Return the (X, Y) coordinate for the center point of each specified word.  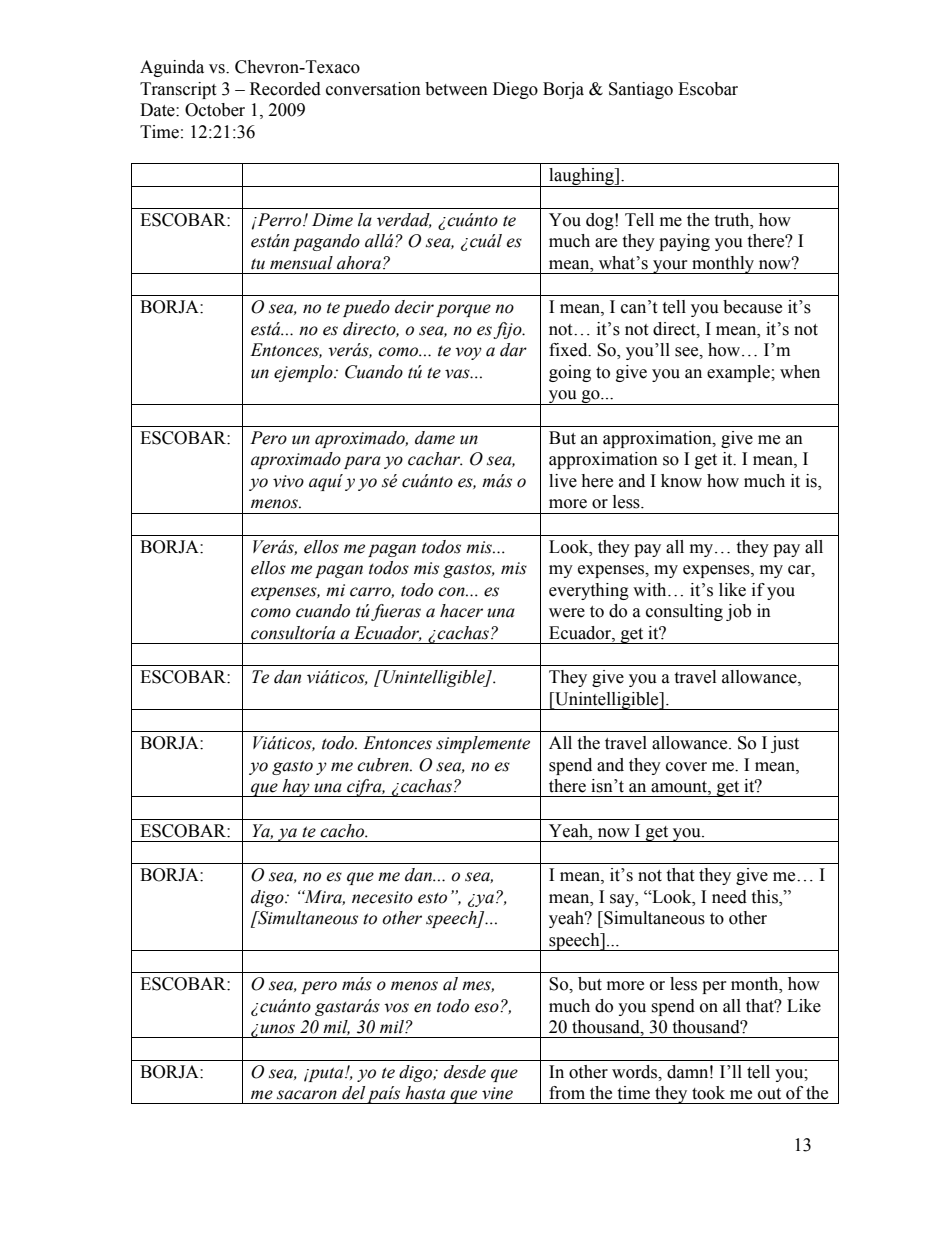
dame (435, 438)
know (681, 481)
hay (296, 788)
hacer (461, 611)
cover (686, 767)
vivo (288, 481)
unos (277, 1029)
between (456, 89)
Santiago (641, 90)
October (215, 110)
